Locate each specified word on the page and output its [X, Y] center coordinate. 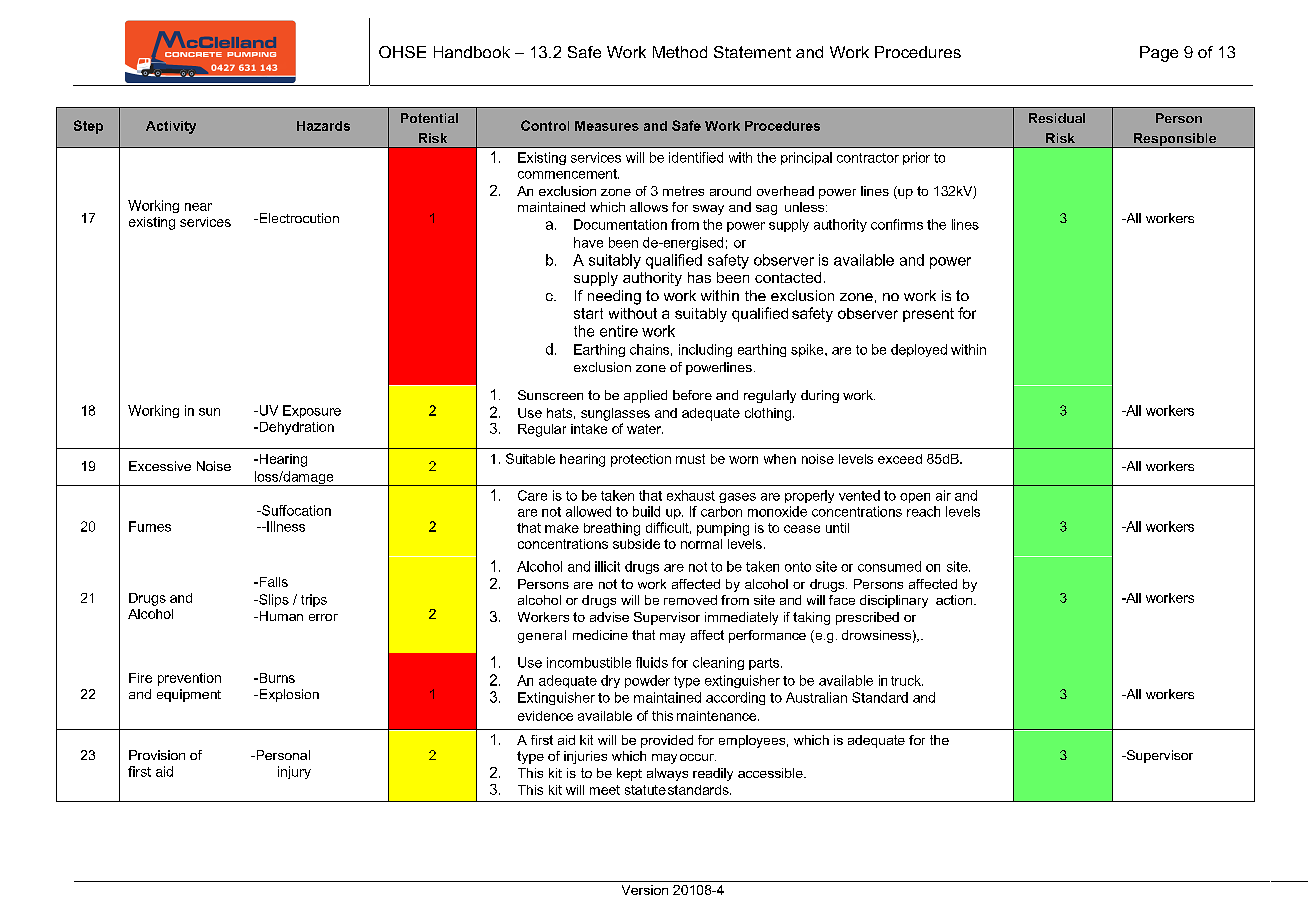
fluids [652, 662]
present [928, 315]
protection [641, 460]
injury [294, 772]
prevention [189, 679]
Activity [171, 127]
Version [645, 890]
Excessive [160, 466]
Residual [1057, 118]
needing [614, 297]
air [943, 495]
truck [907, 680]
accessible [771, 773]
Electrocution [298, 218]
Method [680, 52]
